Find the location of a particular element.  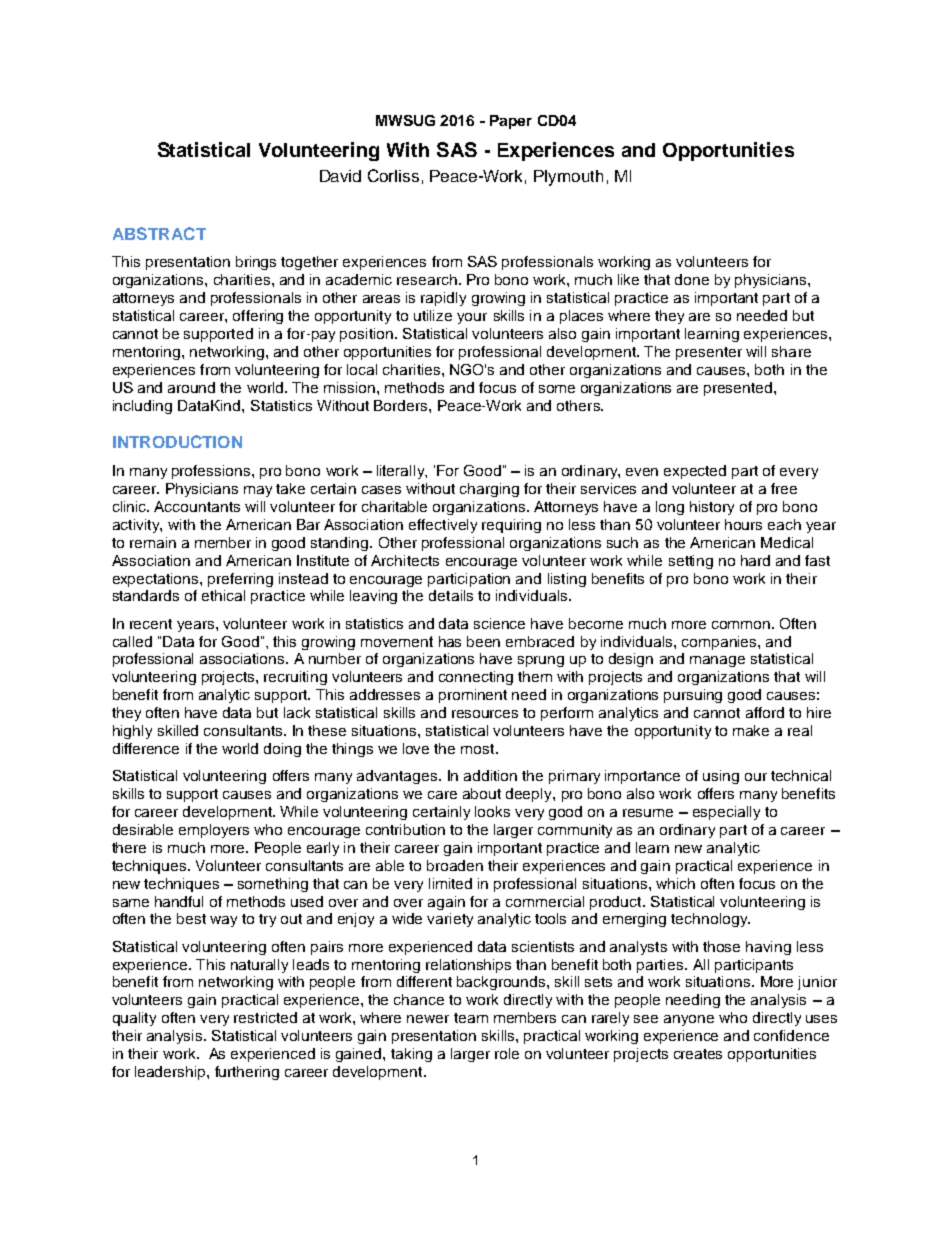

employers is located at coordinates (214, 831).
